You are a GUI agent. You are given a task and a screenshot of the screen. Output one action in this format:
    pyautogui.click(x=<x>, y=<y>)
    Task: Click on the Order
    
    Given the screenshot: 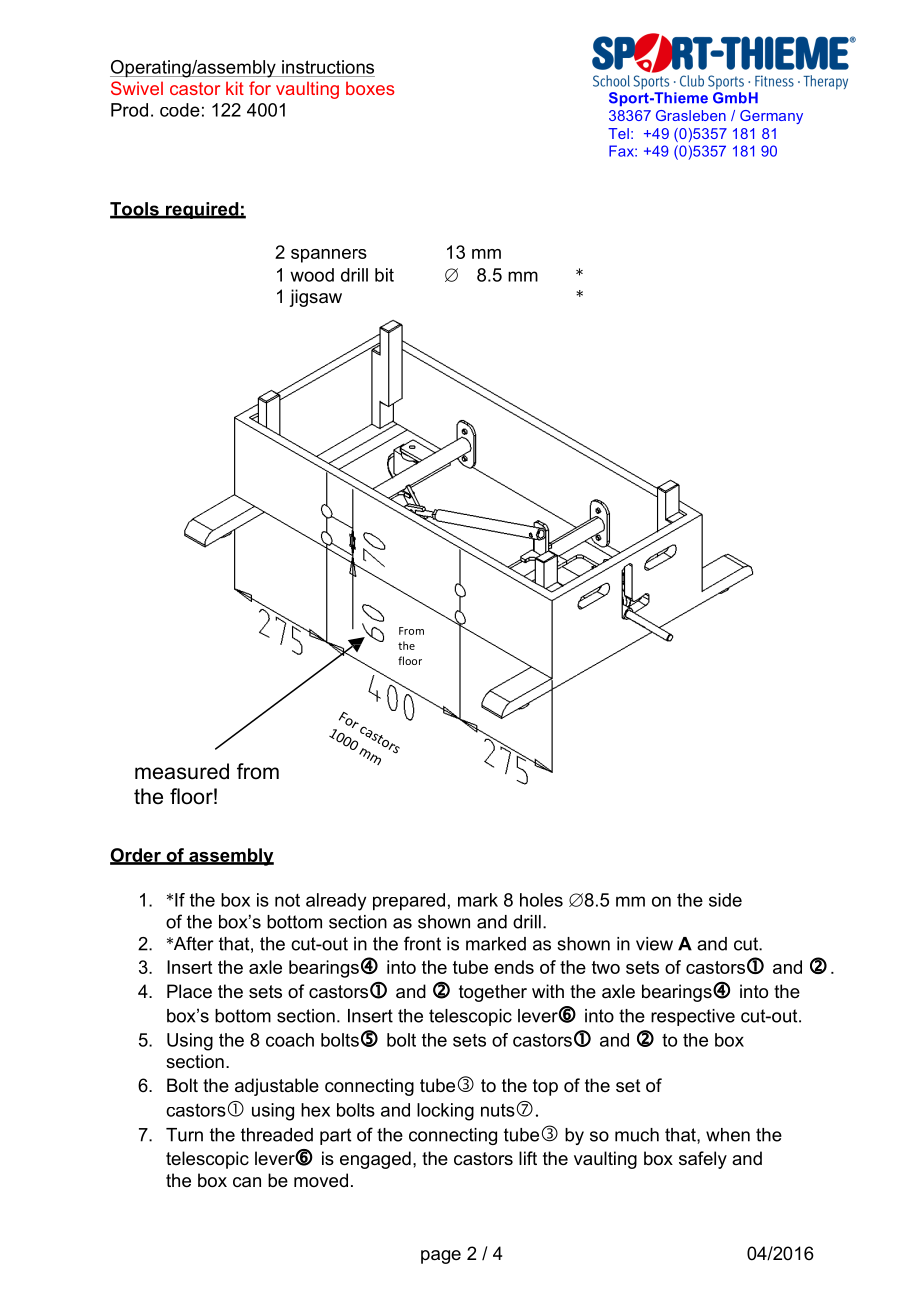 What is the action you would take?
    pyautogui.click(x=136, y=856)
